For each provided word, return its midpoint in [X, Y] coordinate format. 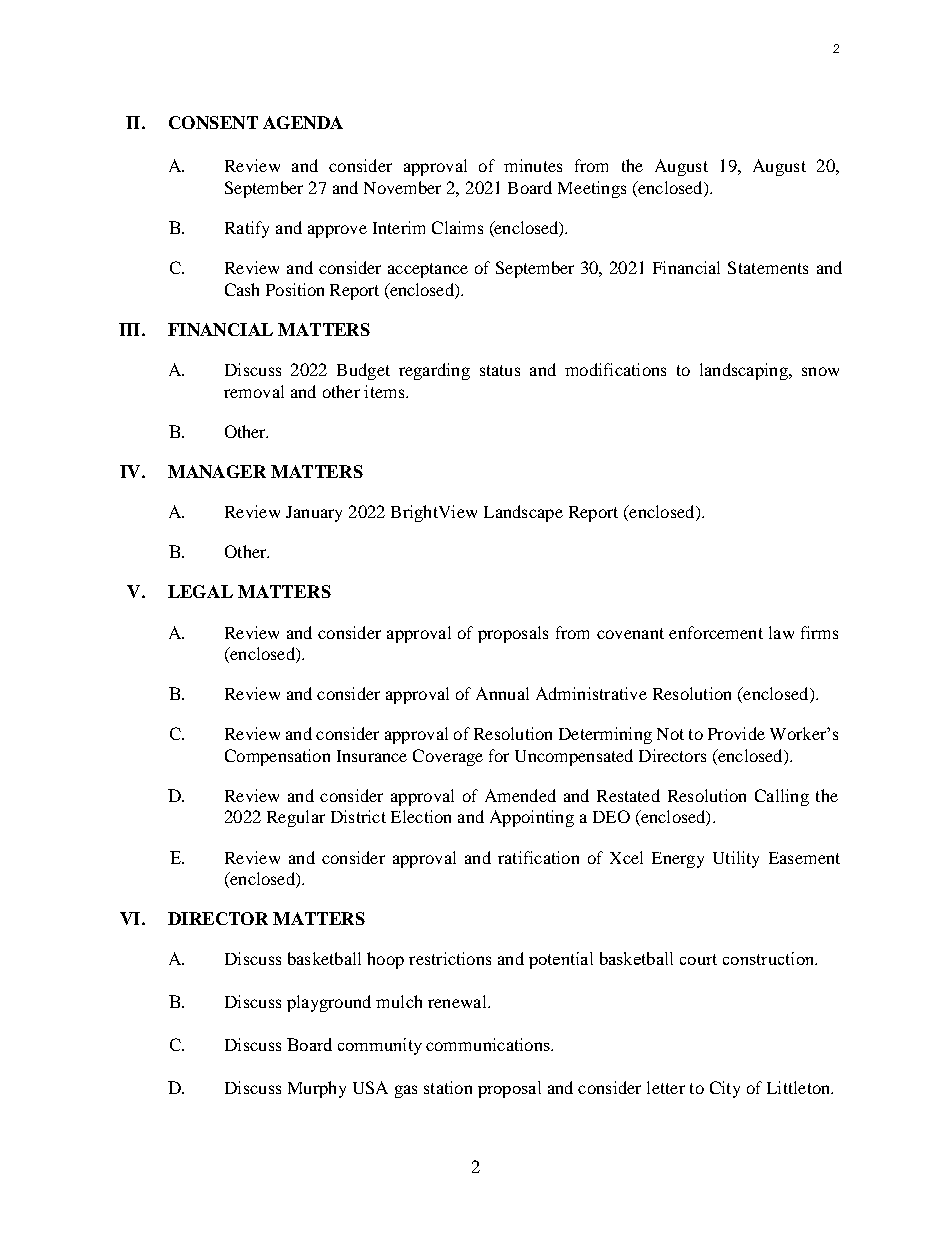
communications [489, 1044]
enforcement [716, 632]
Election [421, 816]
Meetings [592, 189]
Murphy [317, 1089]
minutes [533, 165]
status [500, 370]
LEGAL [200, 591]
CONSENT [213, 122]
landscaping [745, 371]
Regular [296, 818]
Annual [502, 693]
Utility [736, 859]
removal [254, 391]
